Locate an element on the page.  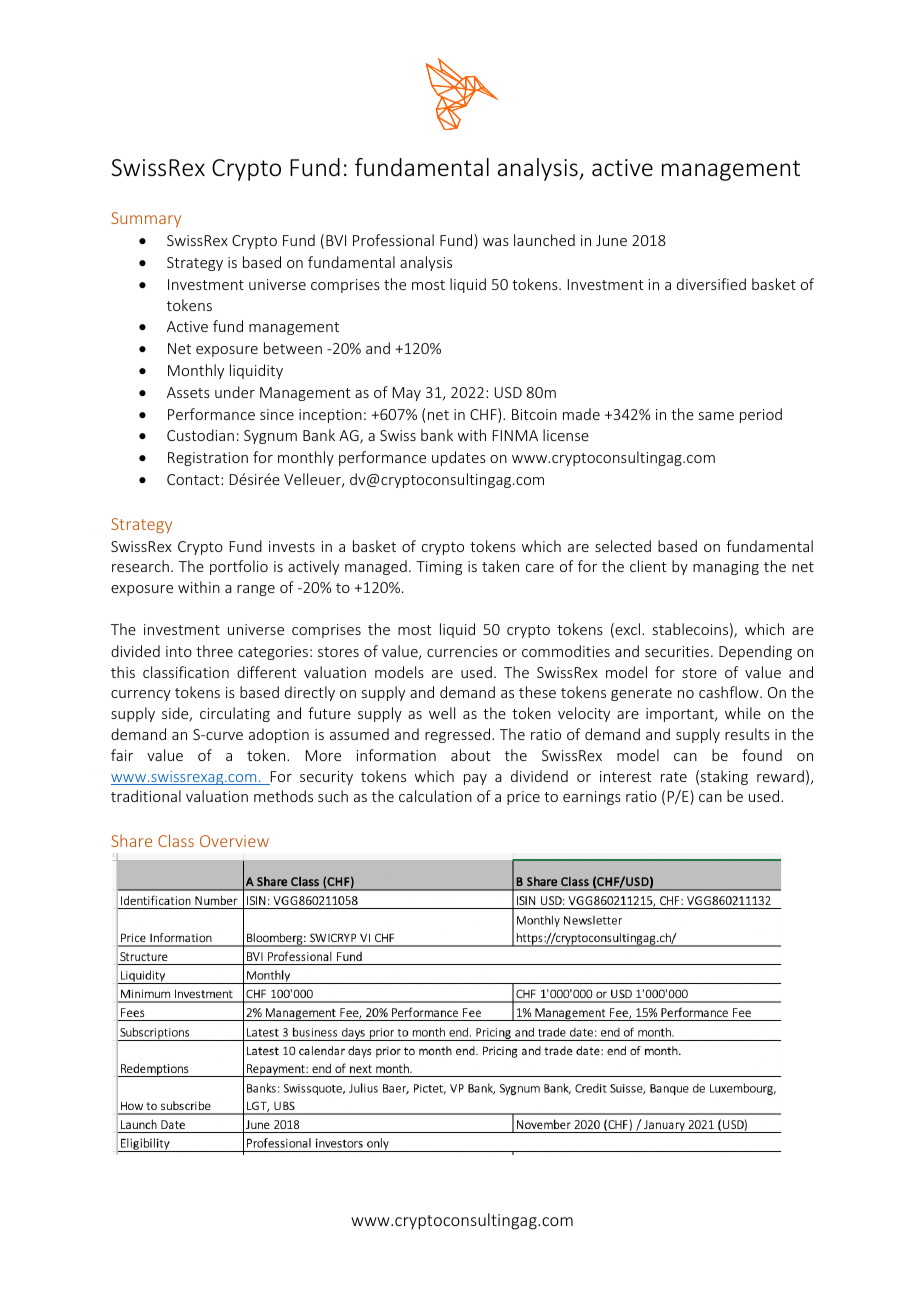
managing is located at coordinates (726, 568).
